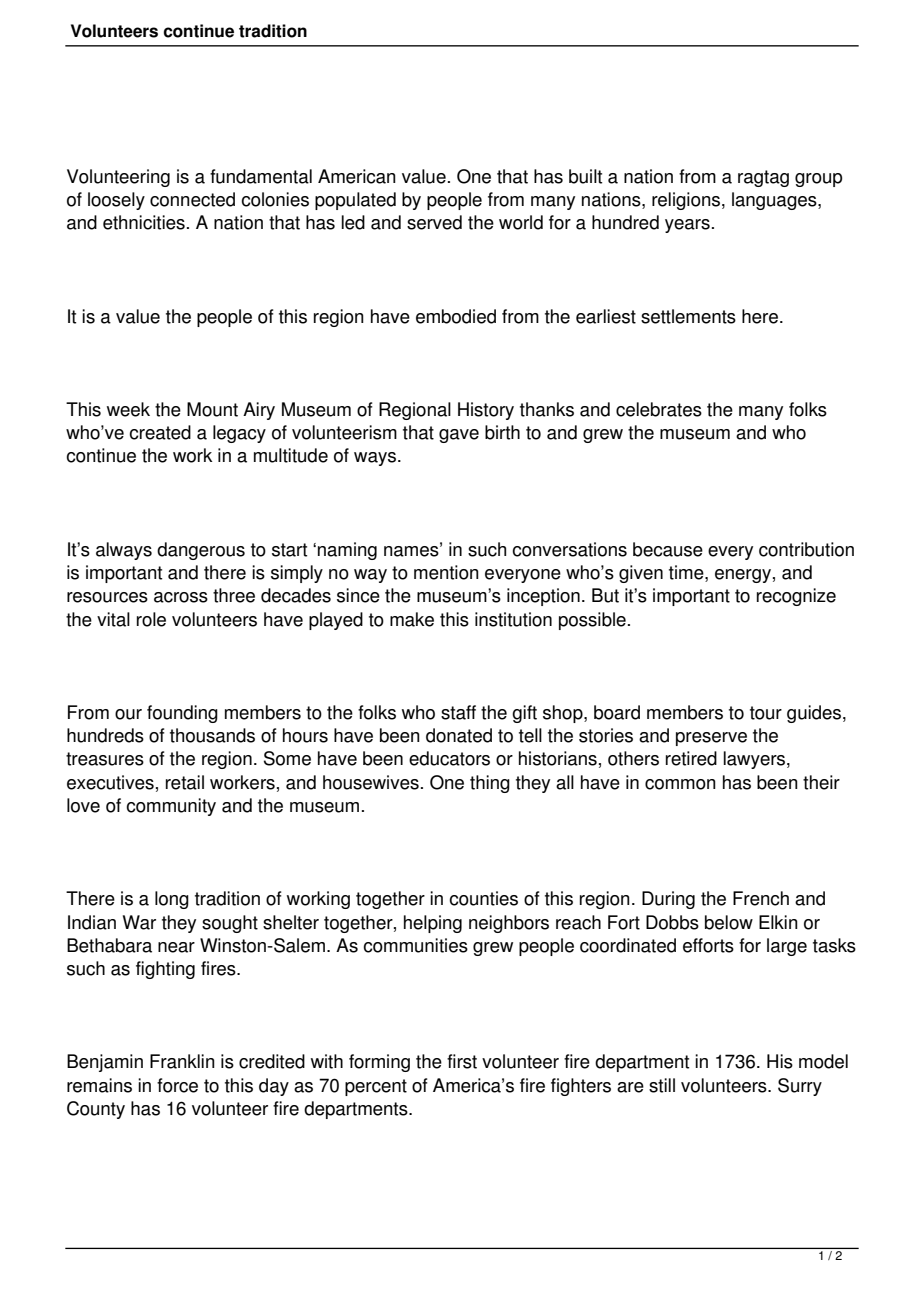 The width and height of the image is (924, 1308). Describe the element at coordinates (490, 784) in the image. I see `thing` at that location.
